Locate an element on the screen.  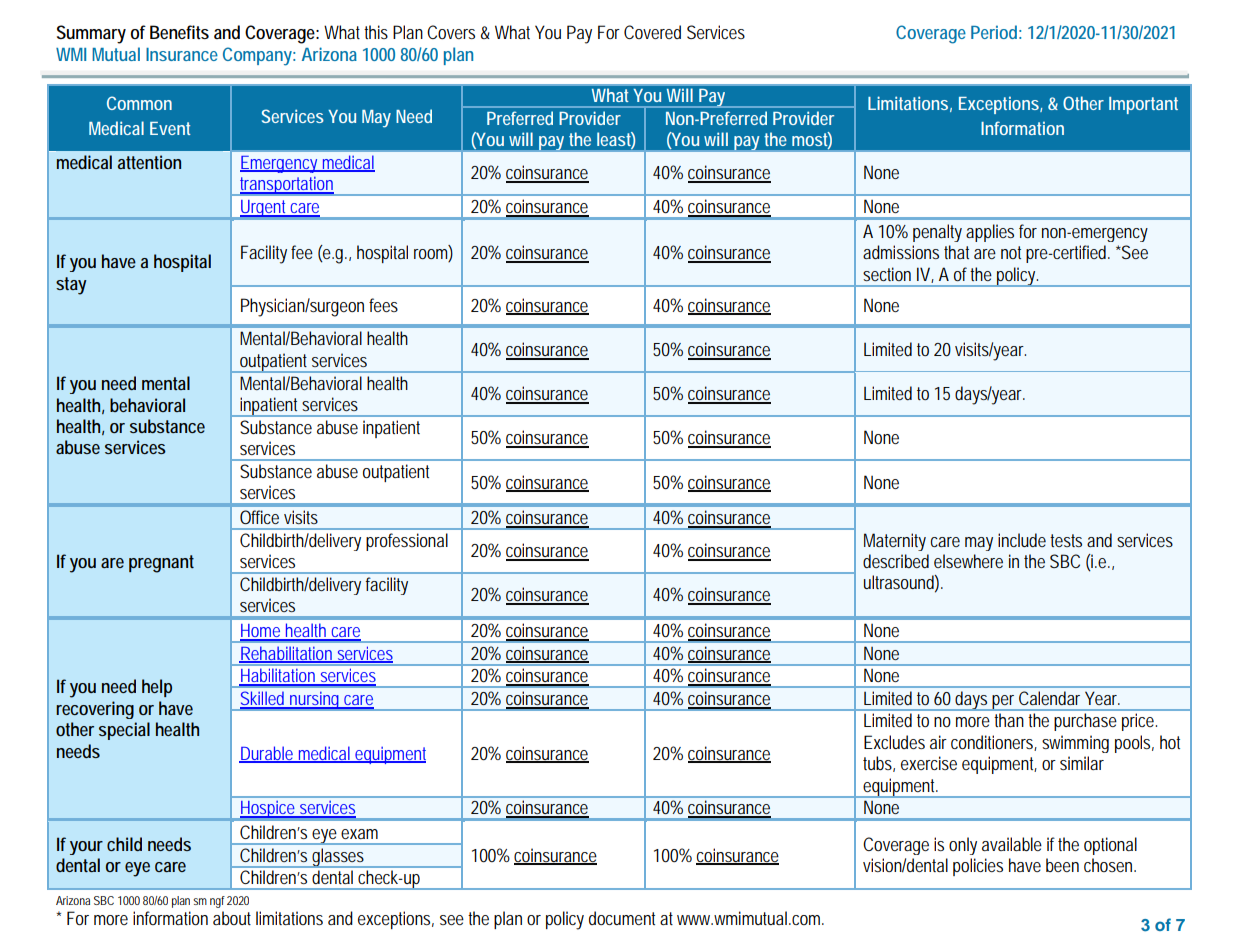
include is located at coordinates (1022, 540).
